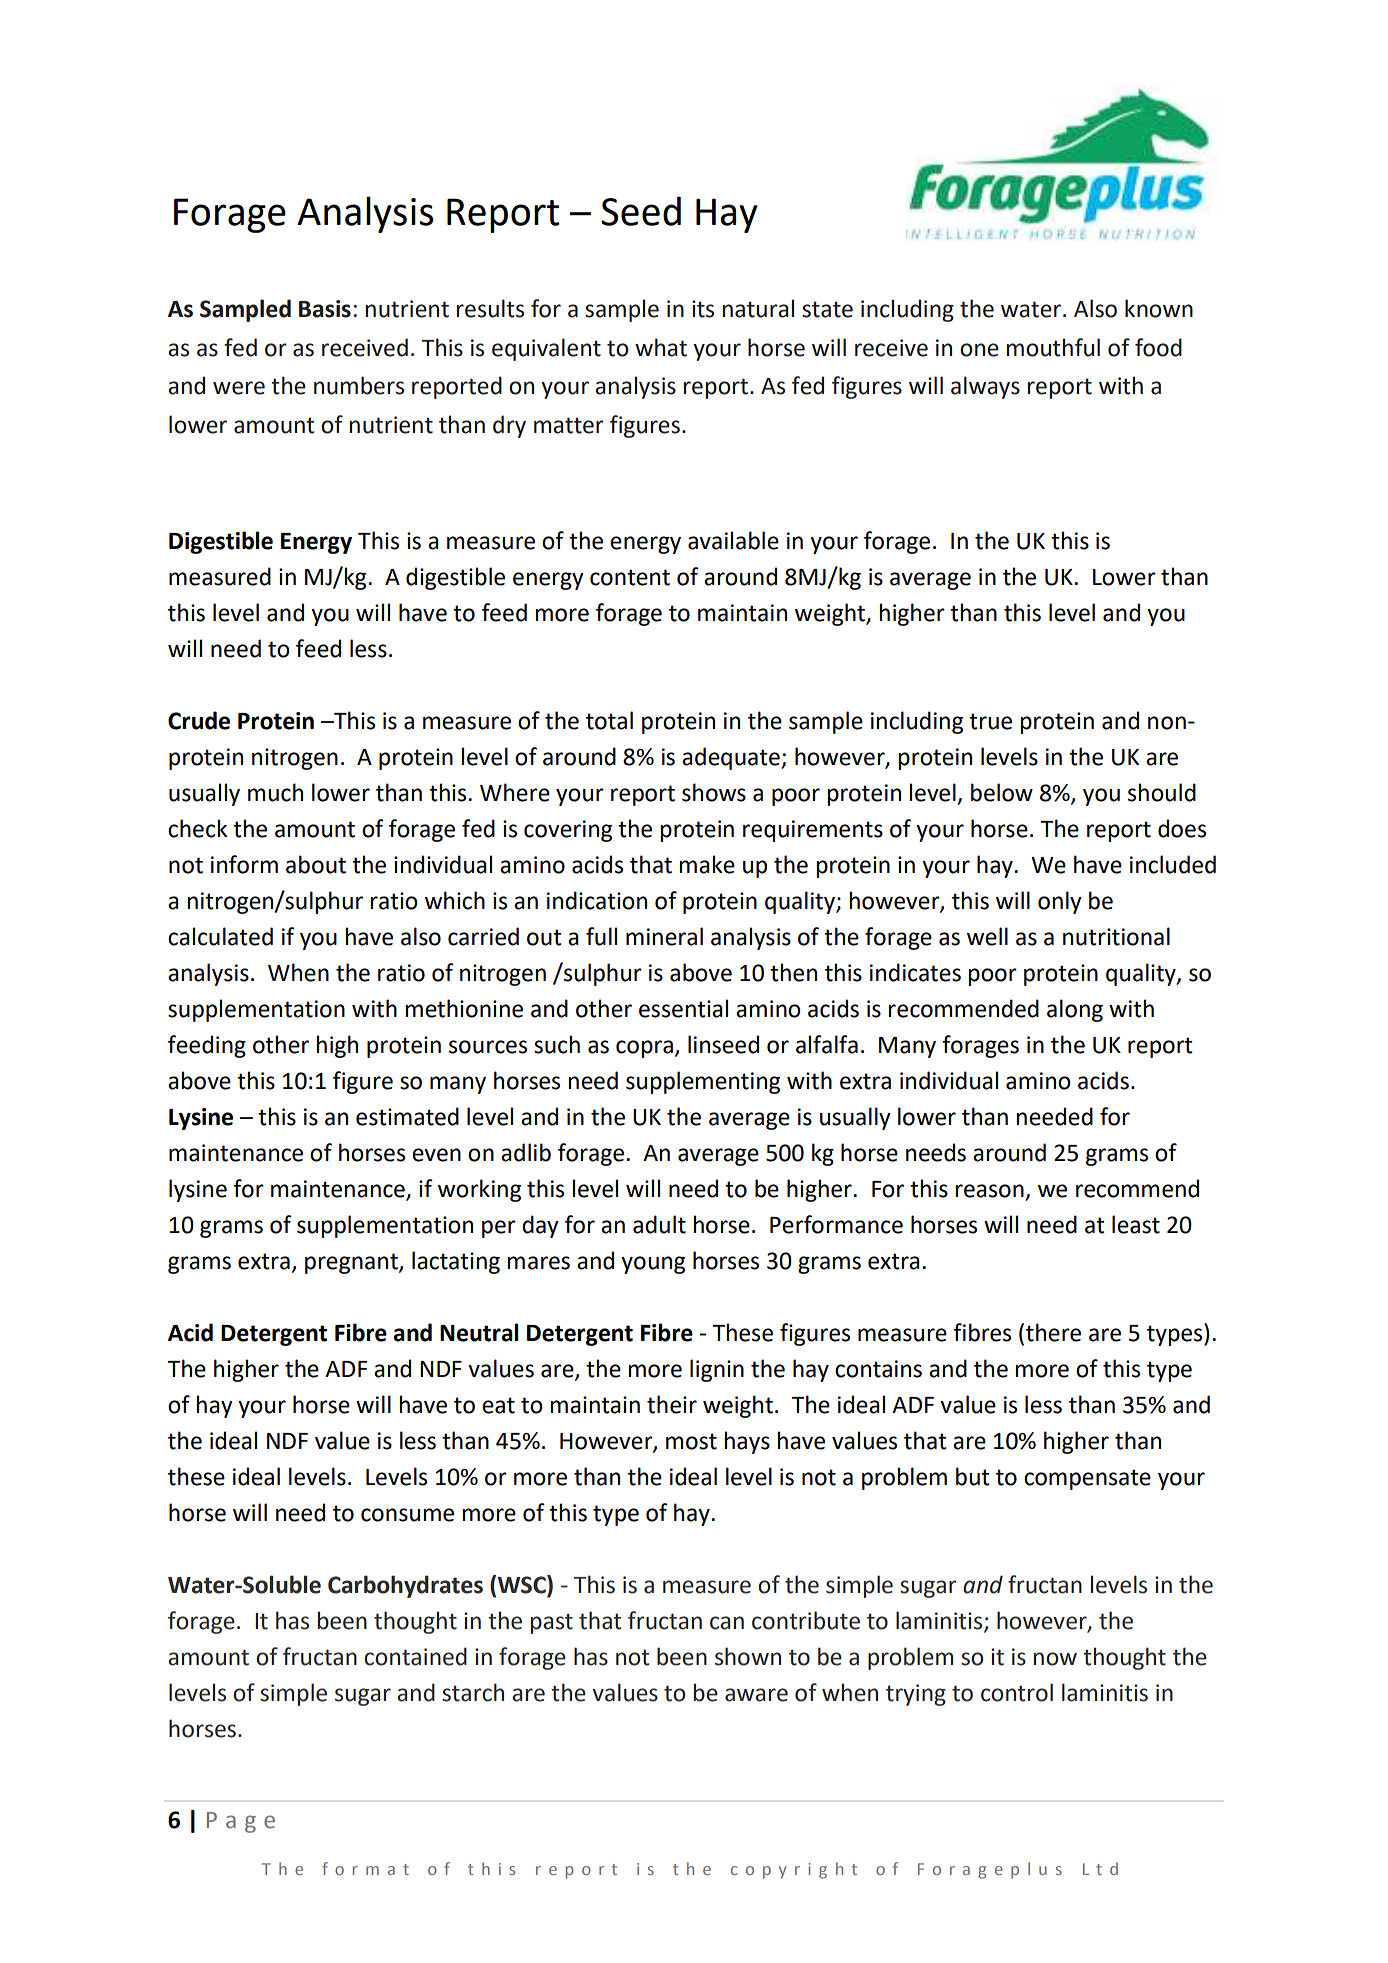 Image resolution: width=1388 pixels, height=1963 pixels. Describe the element at coordinates (661, 347) in the screenshot. I see `what` at that location.
